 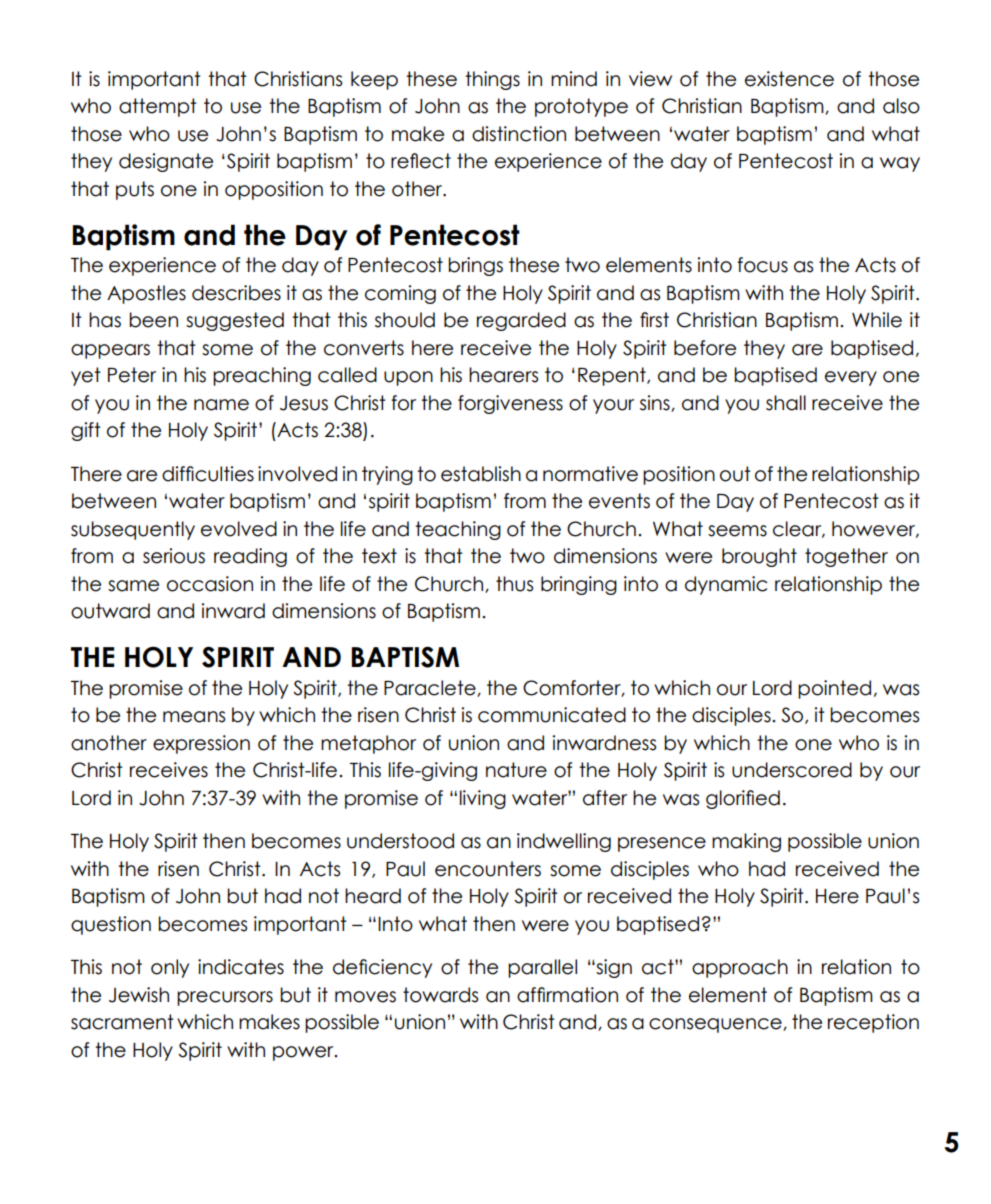 I want to click on existence, so click(x=789, y=79).
